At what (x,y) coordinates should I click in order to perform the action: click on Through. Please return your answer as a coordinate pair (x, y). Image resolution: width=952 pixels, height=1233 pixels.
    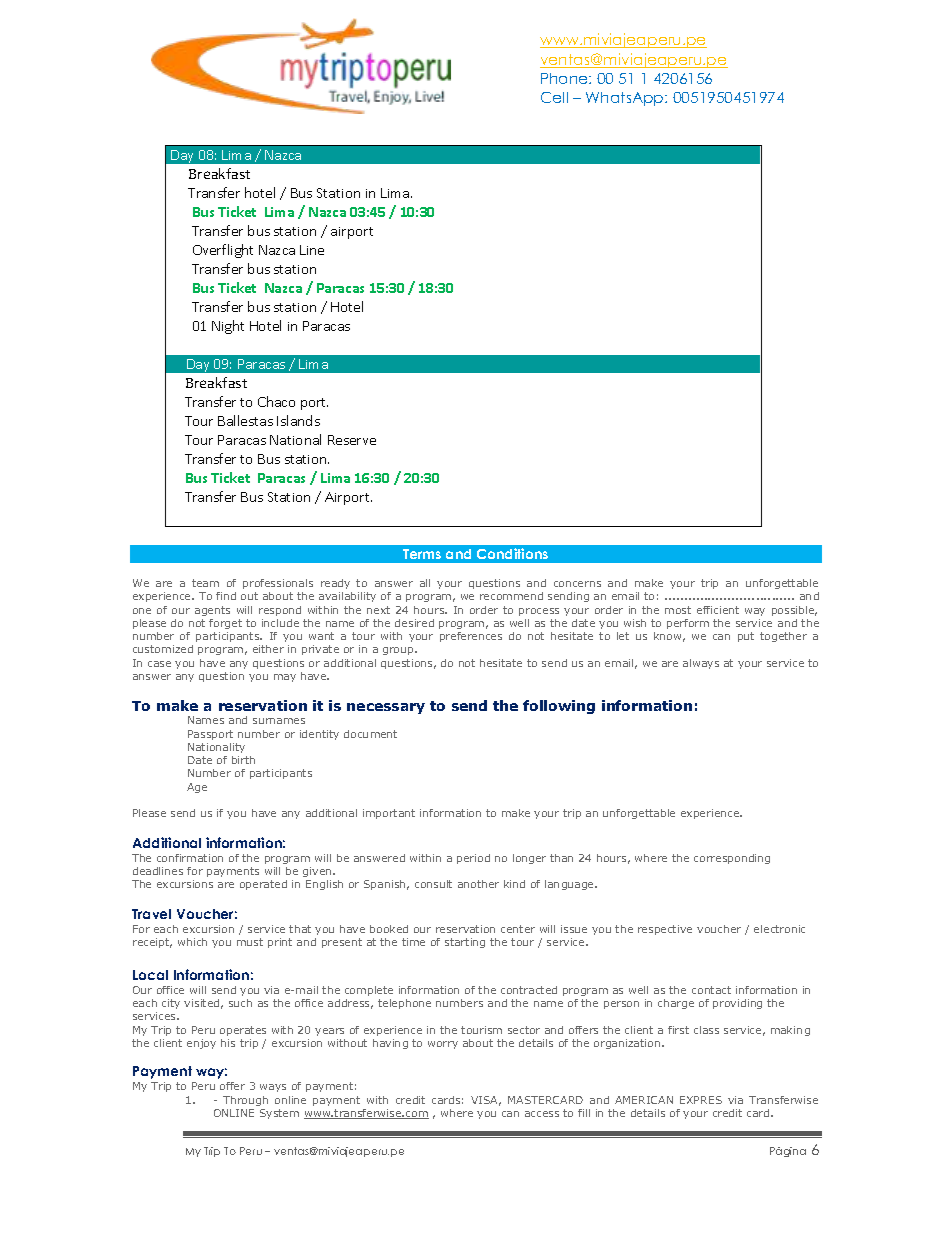
    Looking at the image, I should click on (245, 1101).
